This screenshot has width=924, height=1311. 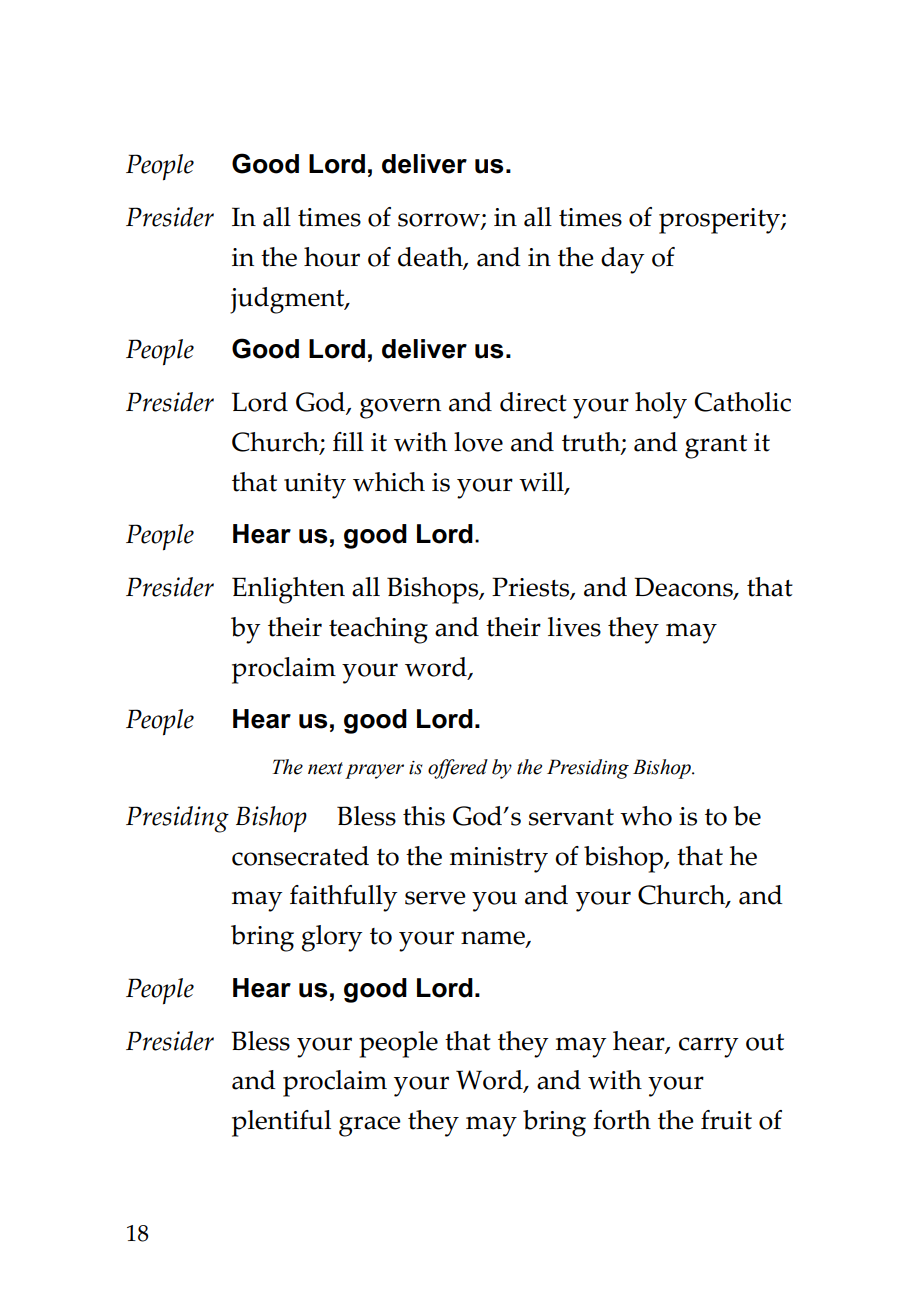 What do you see at coordinates (622, 1120) in the screenshot?
I see `forth` at bounding box center [622, 1120].
